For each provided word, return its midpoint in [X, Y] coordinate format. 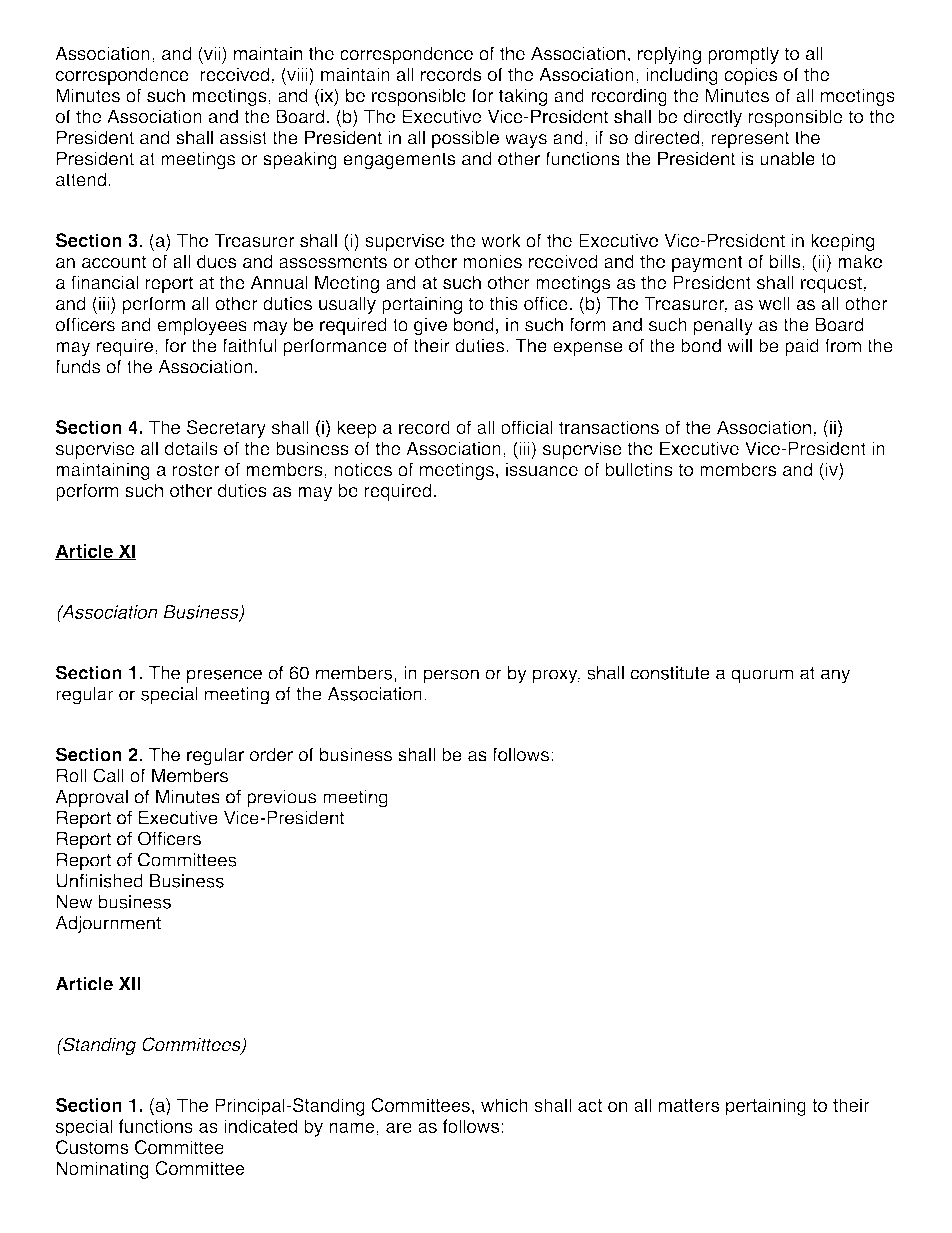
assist [243, 137]
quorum [762, 676]
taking [523, 97]
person [451, 676]
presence [224, 676]
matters [688, 1105]
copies [751, 76]
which [504, 1105]
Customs [92, 1147]
